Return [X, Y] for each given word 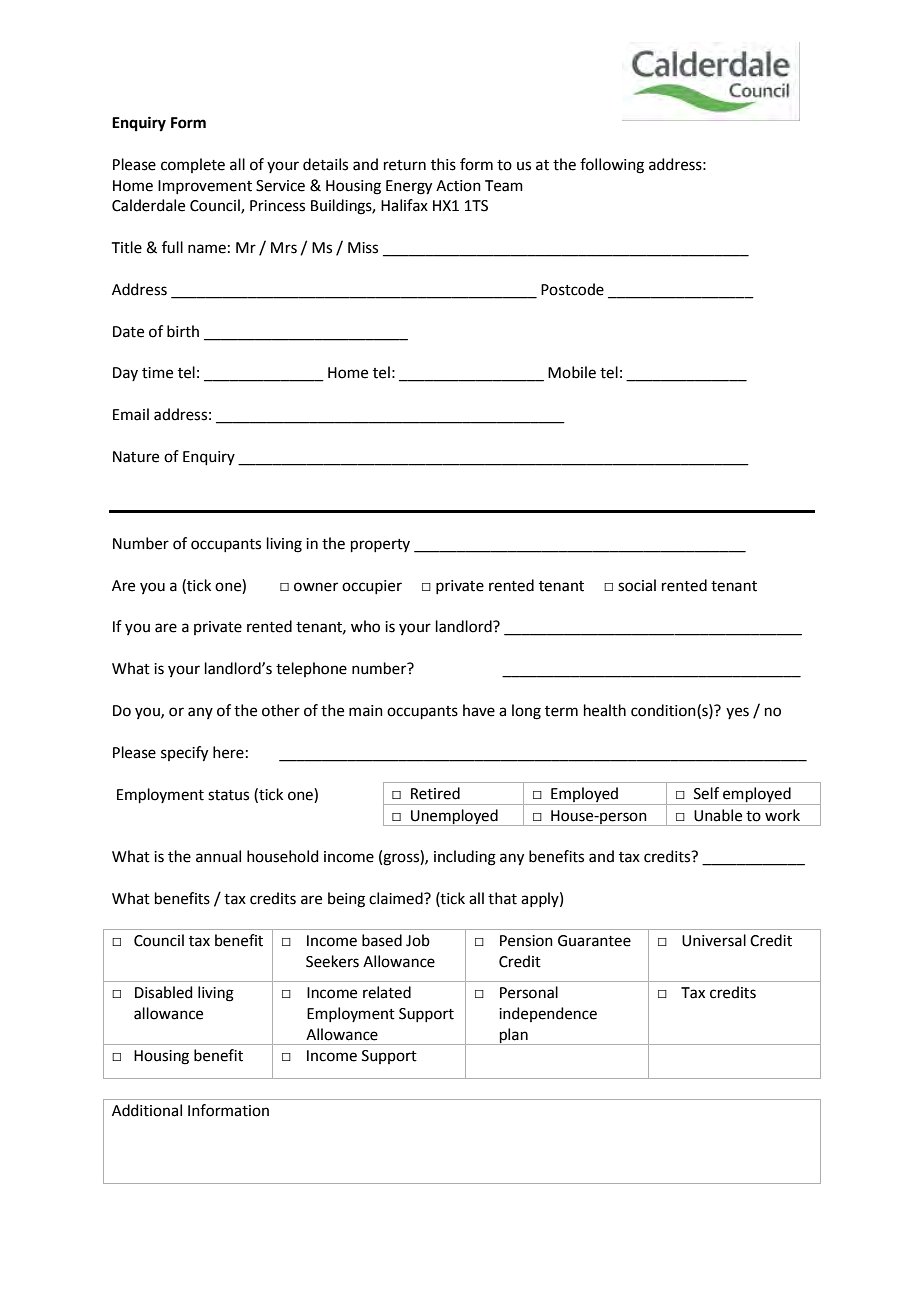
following [612, 166]
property [380, 545]
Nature [136, 457]
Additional [147, 1110]
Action [458, 186]
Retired [435, 793]
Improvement [205, 187]
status [228, 795]
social [637, 585]
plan [513, 1036]
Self [706, 793]
